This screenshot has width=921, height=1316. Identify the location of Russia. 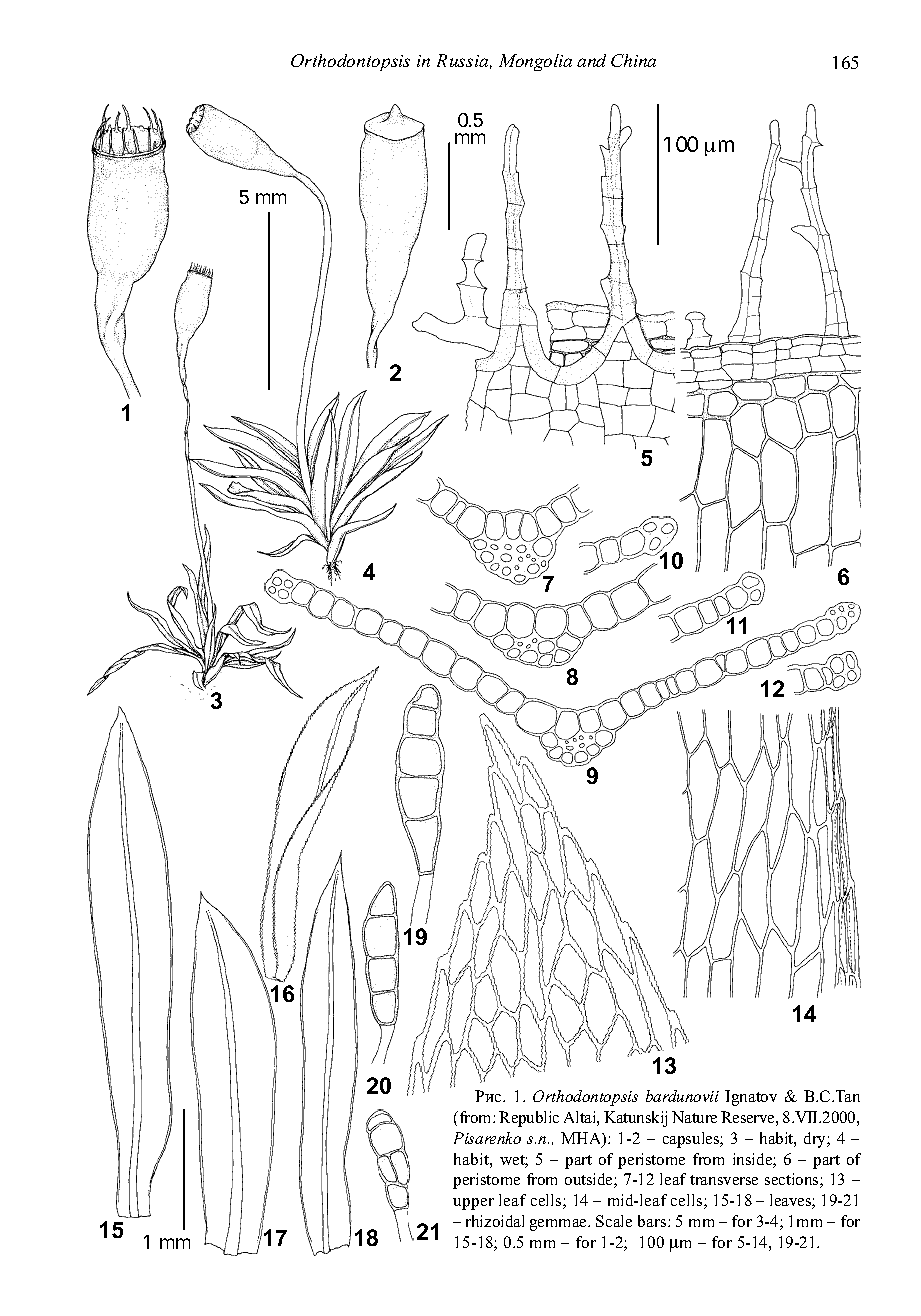
(464, 61).
